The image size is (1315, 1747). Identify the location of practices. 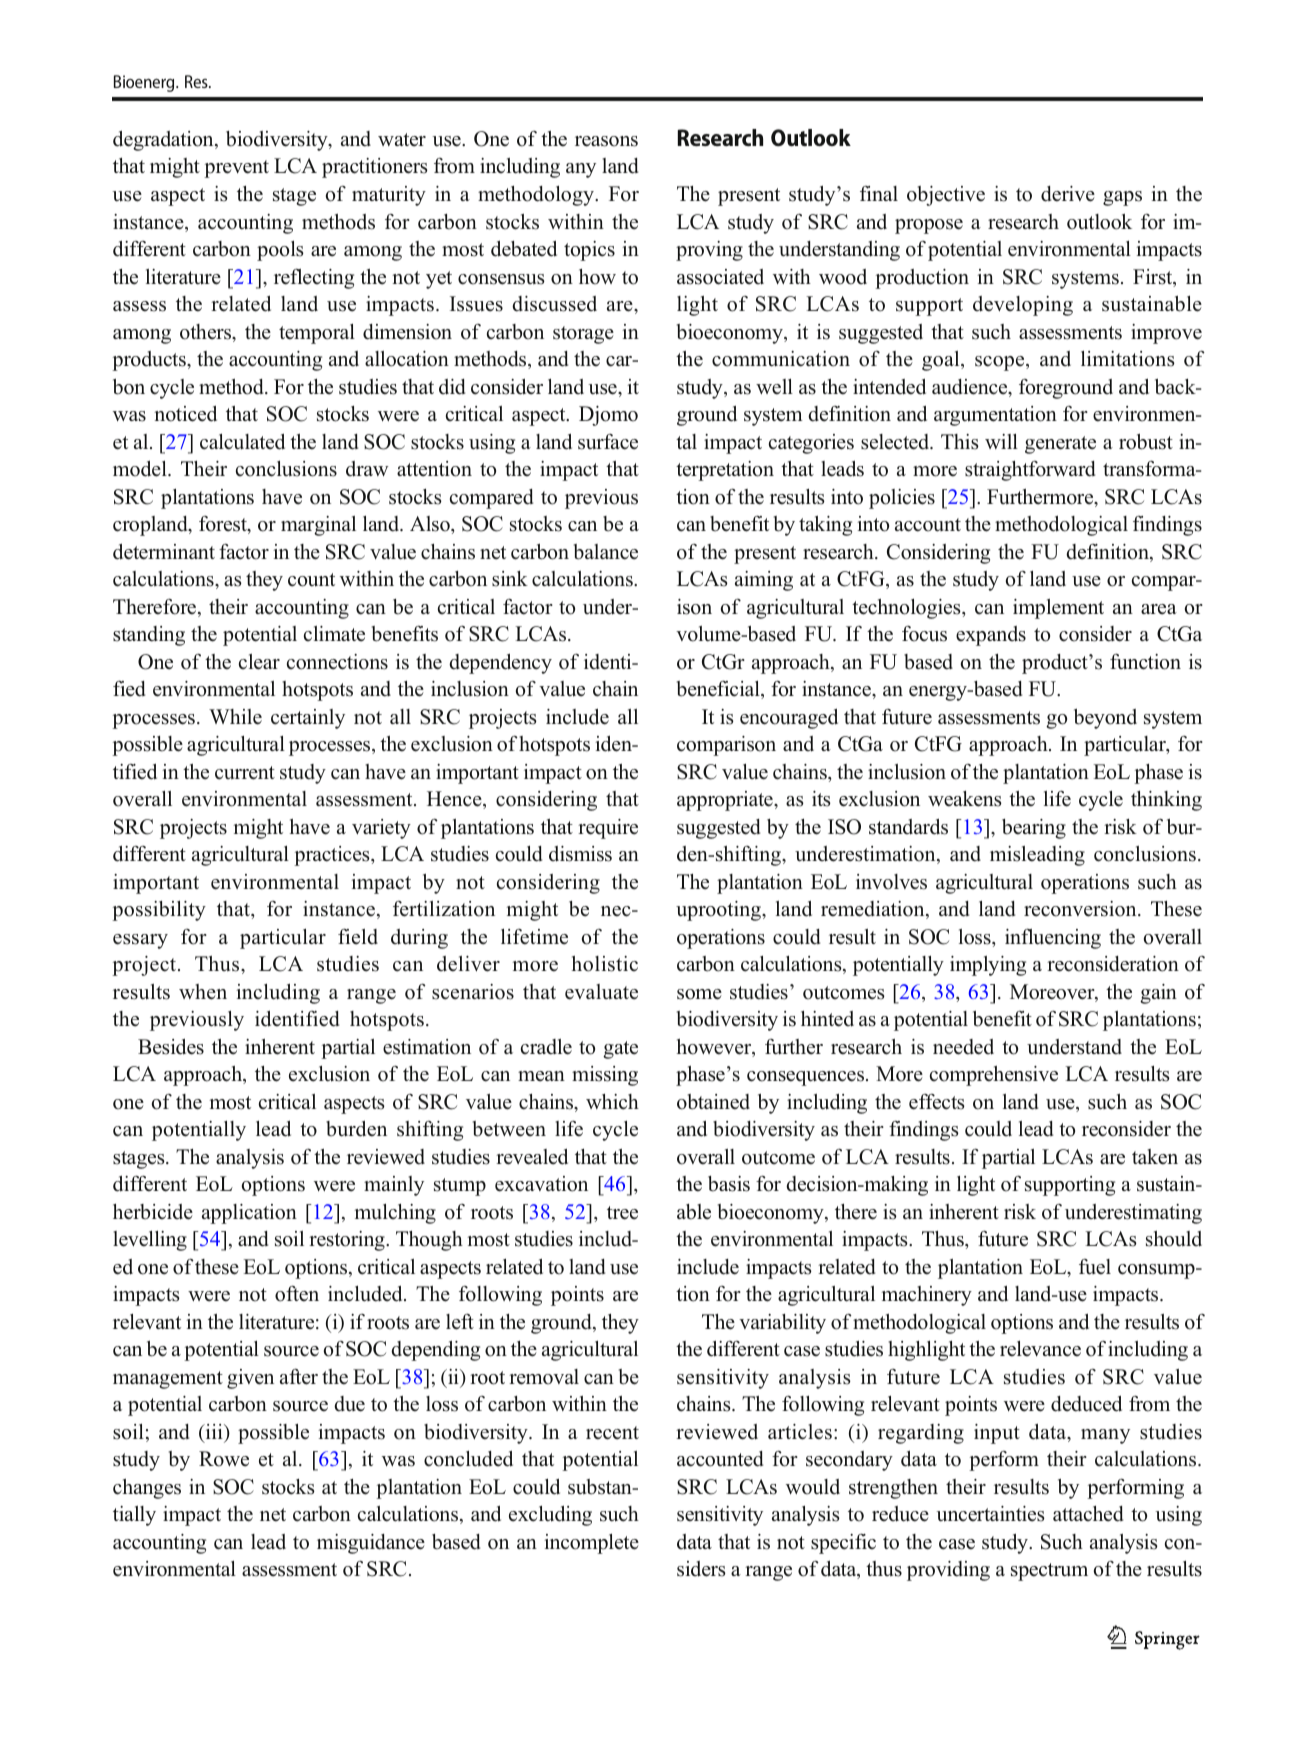
(333, 856).
